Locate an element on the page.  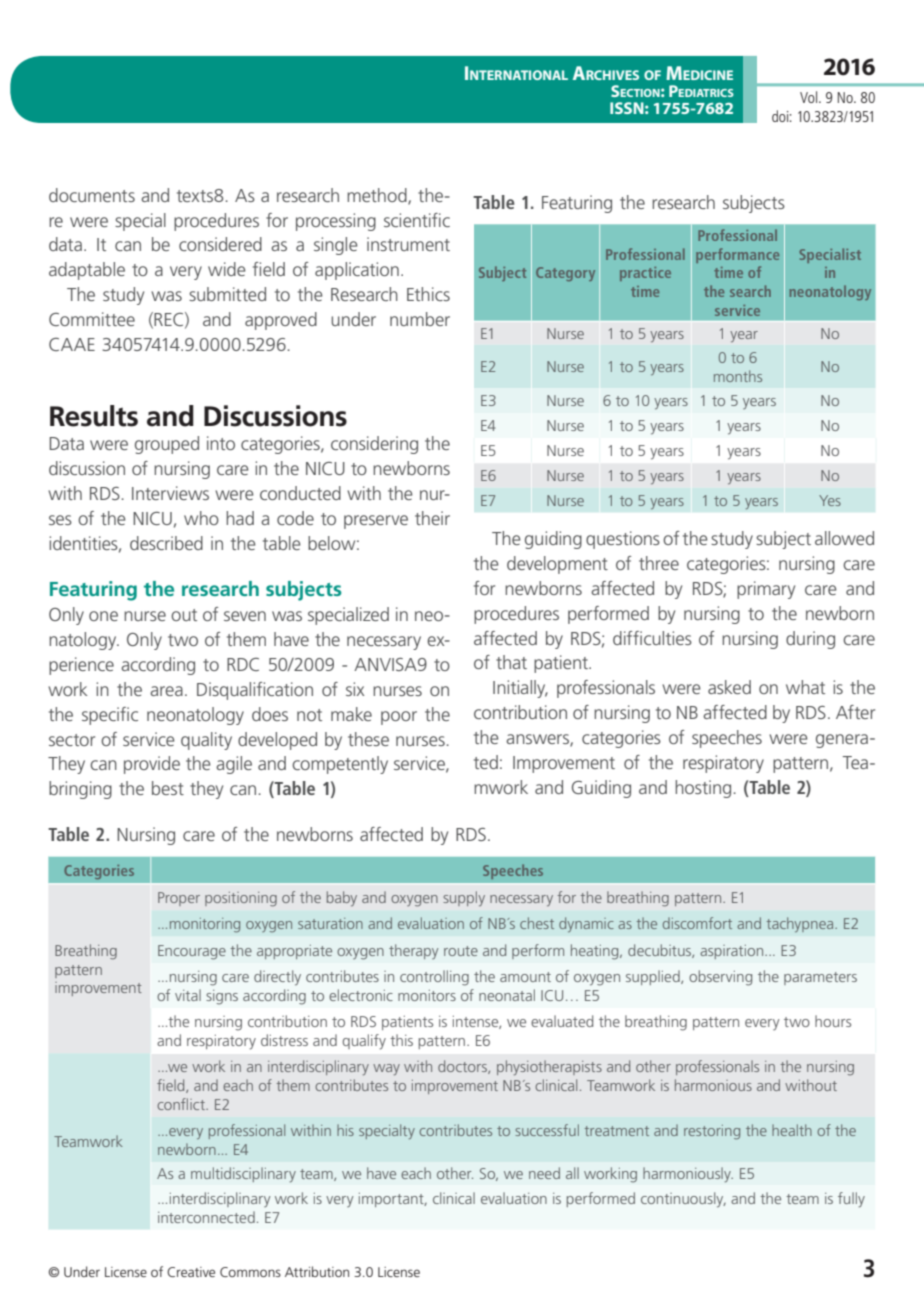
Encourage is located at coordinates (192, 952).
